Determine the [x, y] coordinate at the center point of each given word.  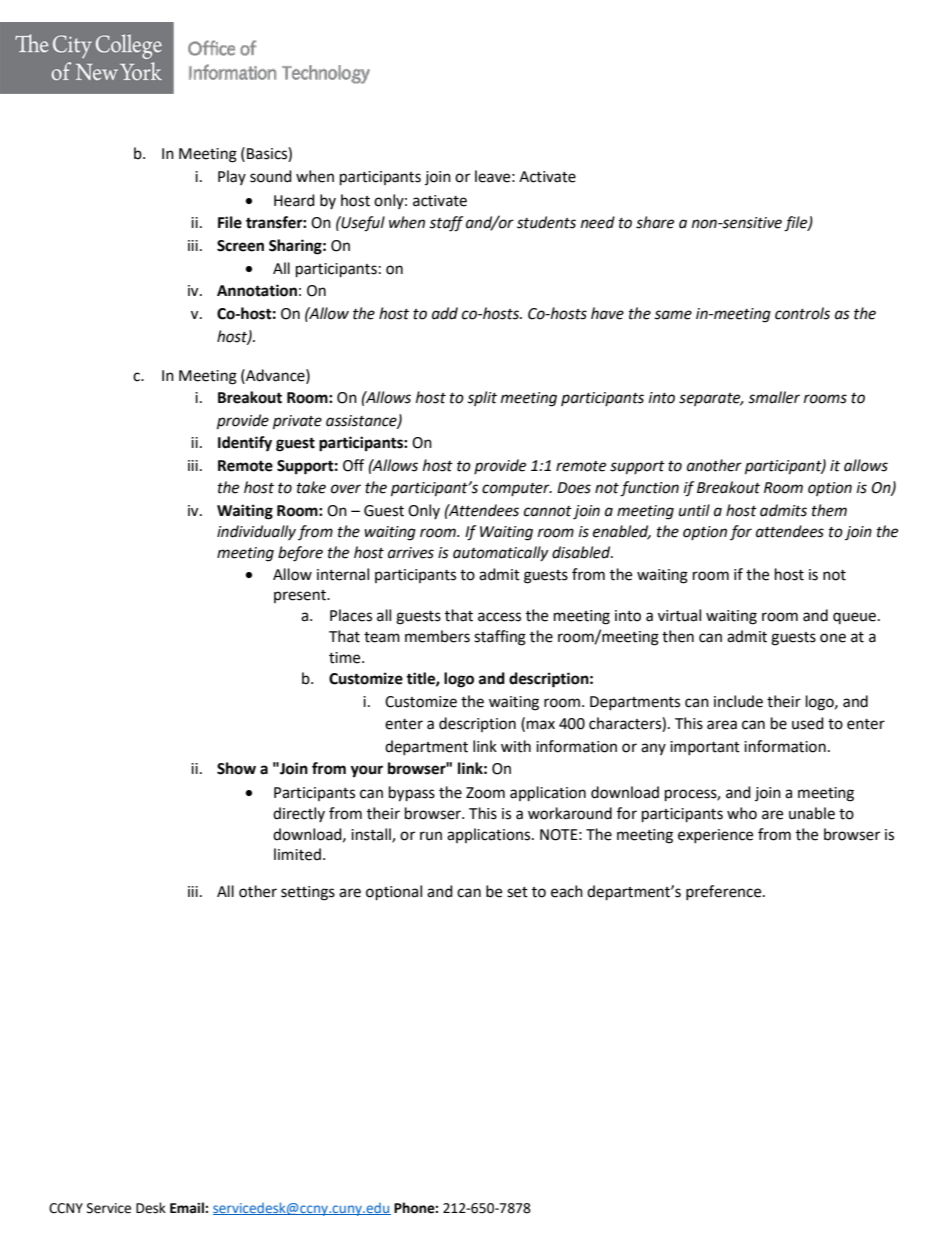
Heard [294, 200]
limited [297, 854]
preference [725, 892]
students [546, 222]
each [567, 891]
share [655, 222]
